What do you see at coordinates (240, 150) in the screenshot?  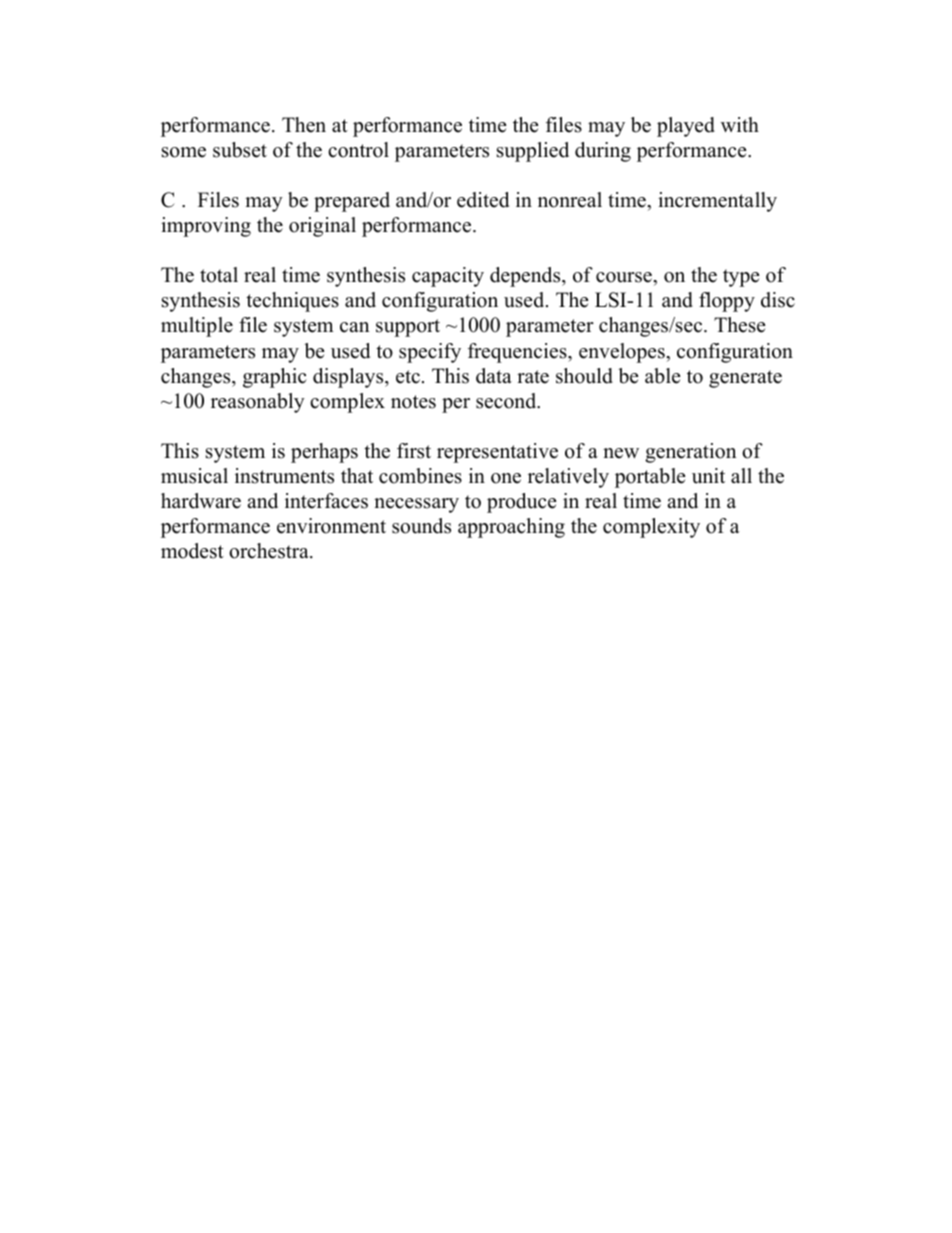 I see `subset` at bounding box center [240, 150].
